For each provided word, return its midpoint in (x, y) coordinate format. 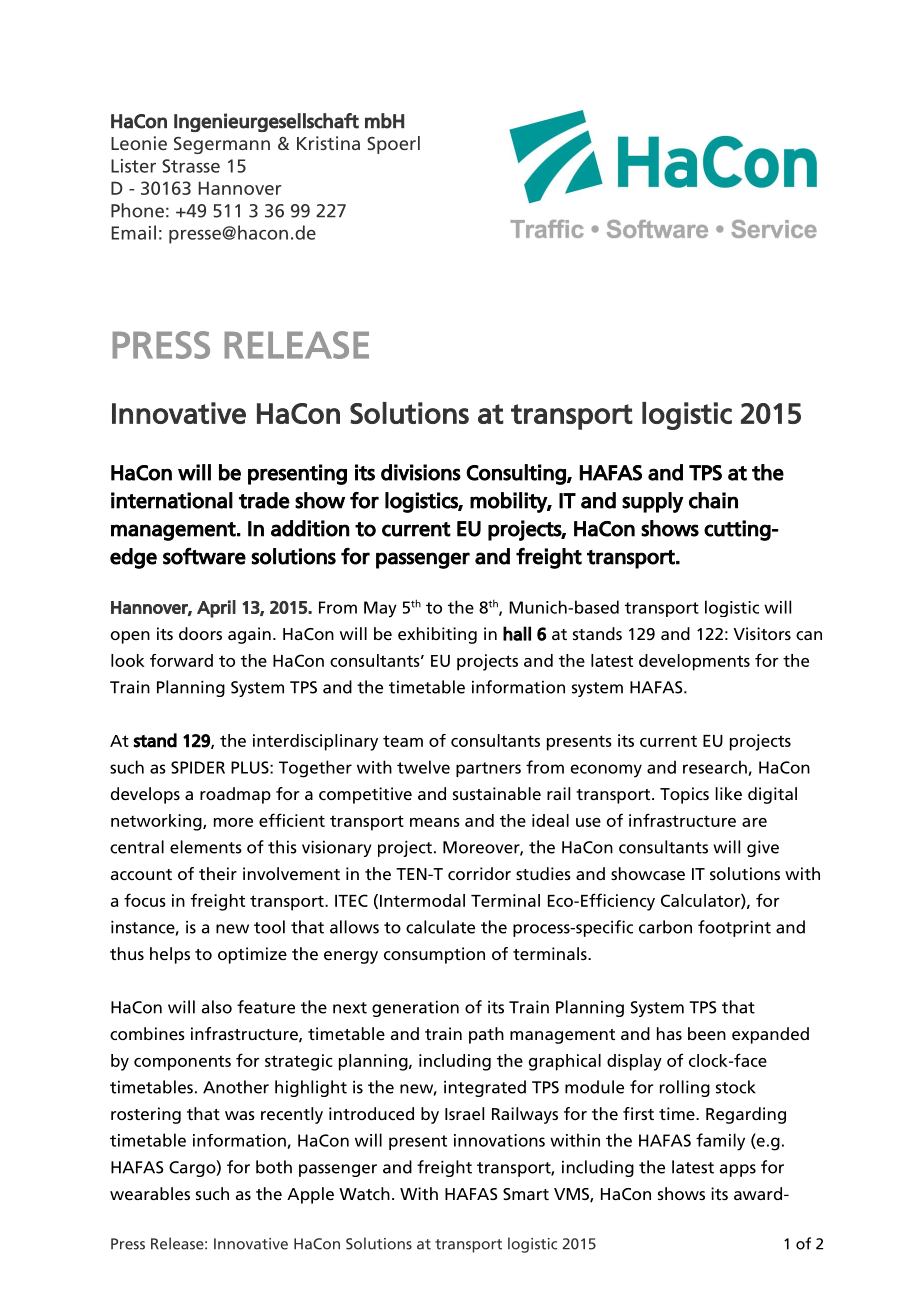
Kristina (328, 143)
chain (713, 500)
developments (694, 662)
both (274, 1167)
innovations (499, 1140)
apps (738, 1170)
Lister (133, 166)
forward (181, 660)
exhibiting (437, 635)
